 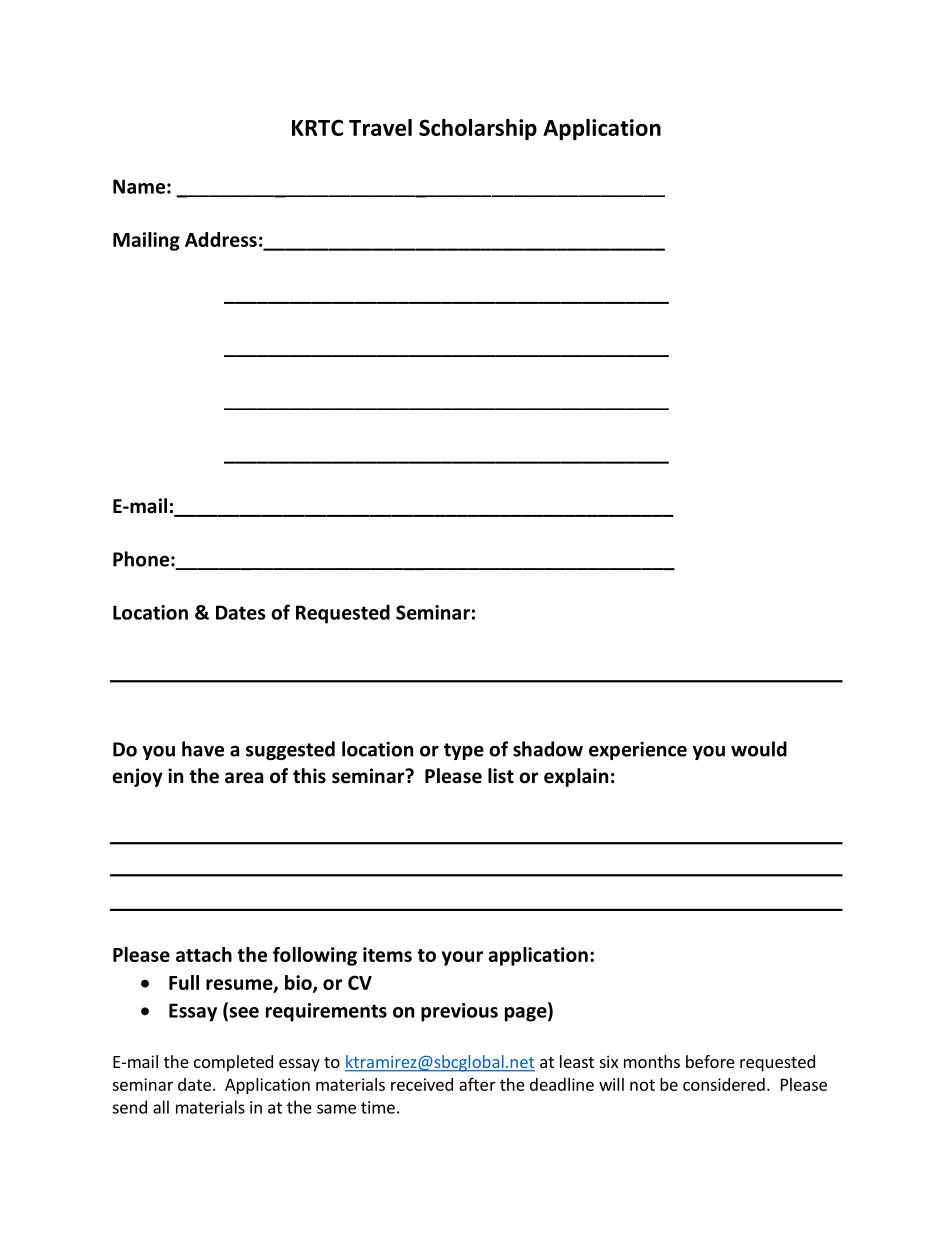 What do you see at coordinates (501, 776) in the document?
I see `list` at bounding box center [501, 776].
